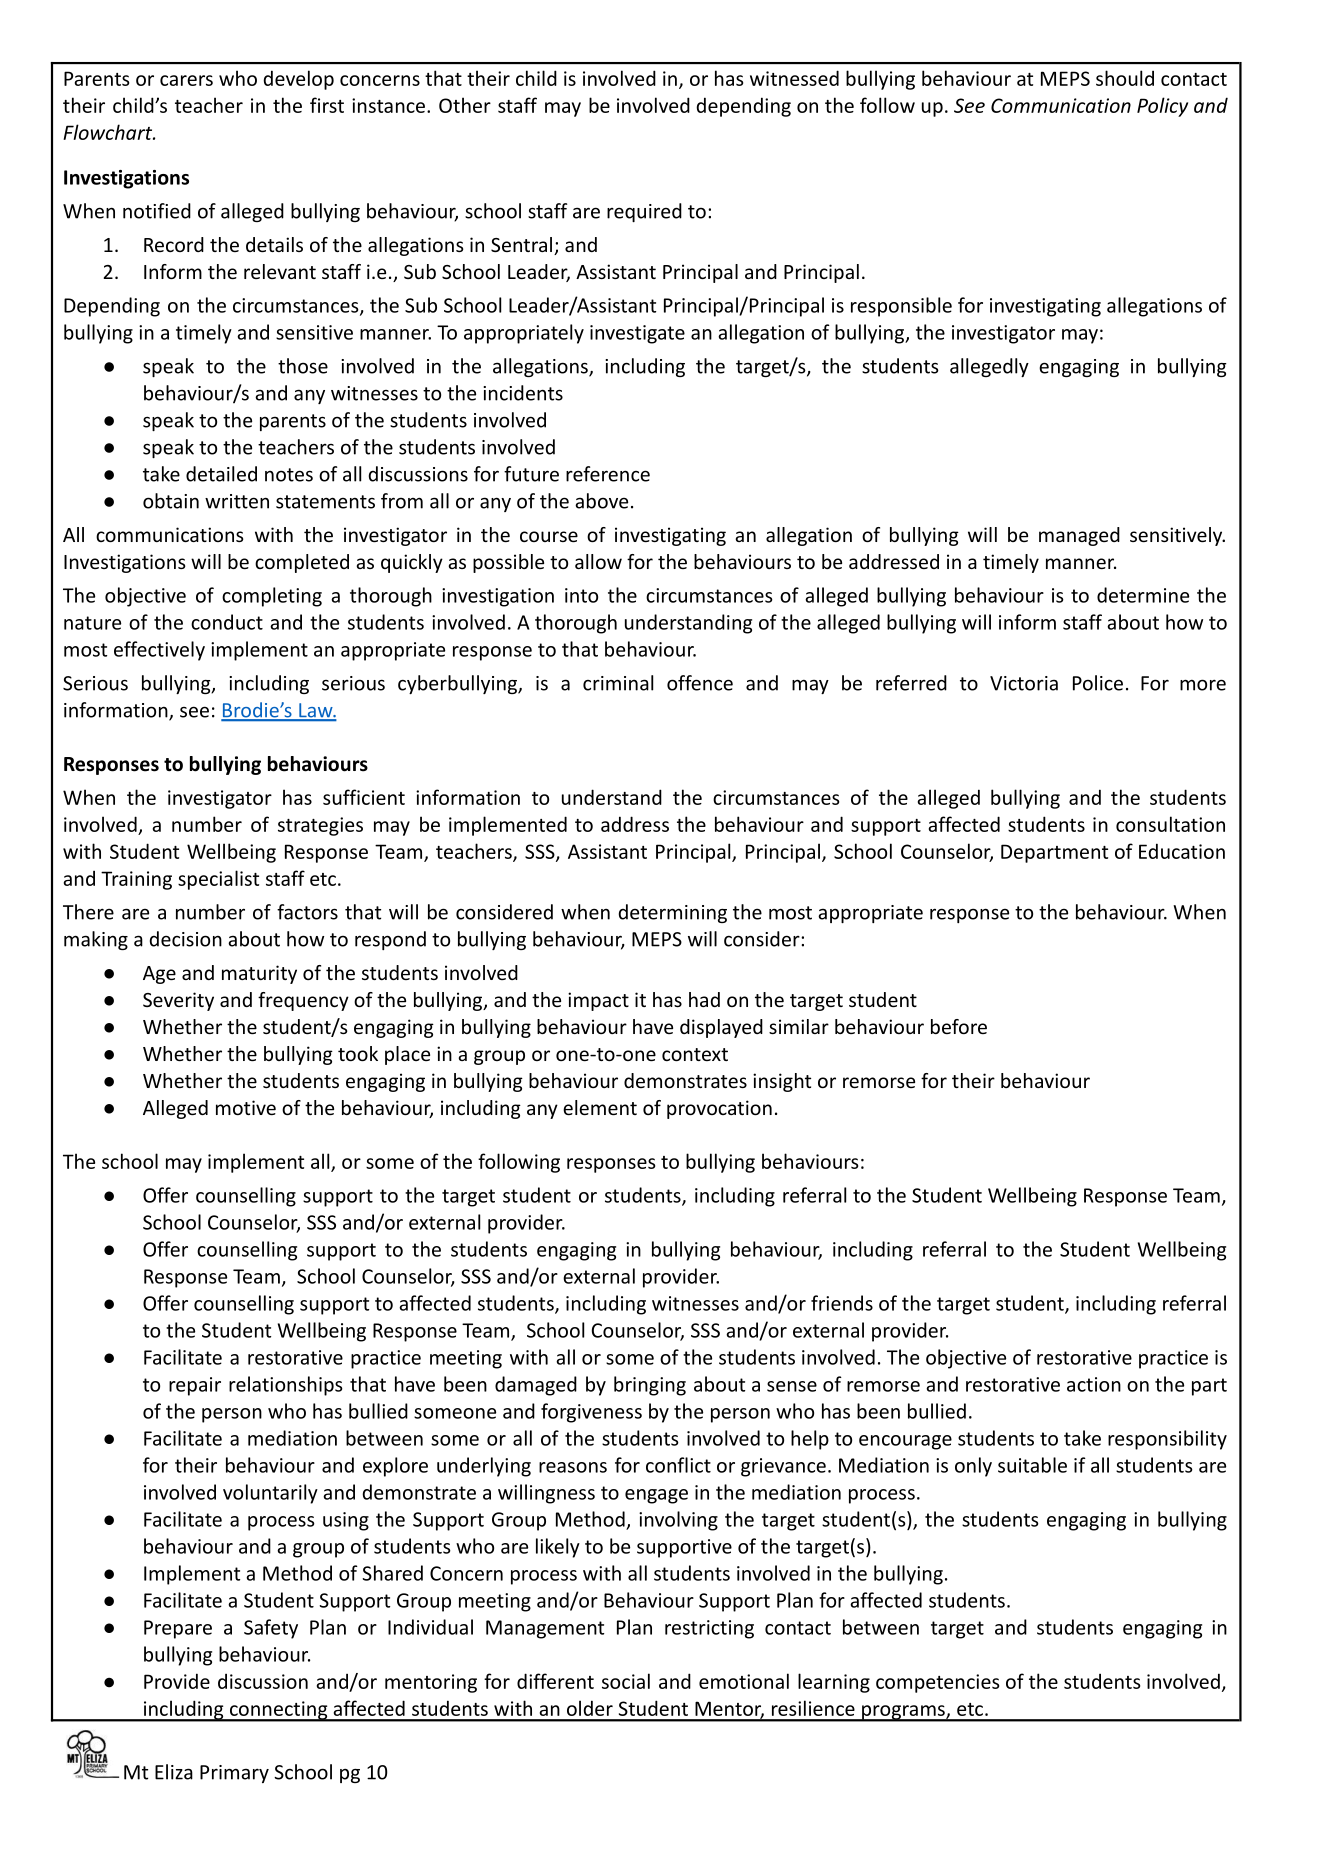 Image resolution: width=1319 pixels, height=1863 pixels. Describe the element at coordinates (959, 1026) in the page. I see `before` at that location.
